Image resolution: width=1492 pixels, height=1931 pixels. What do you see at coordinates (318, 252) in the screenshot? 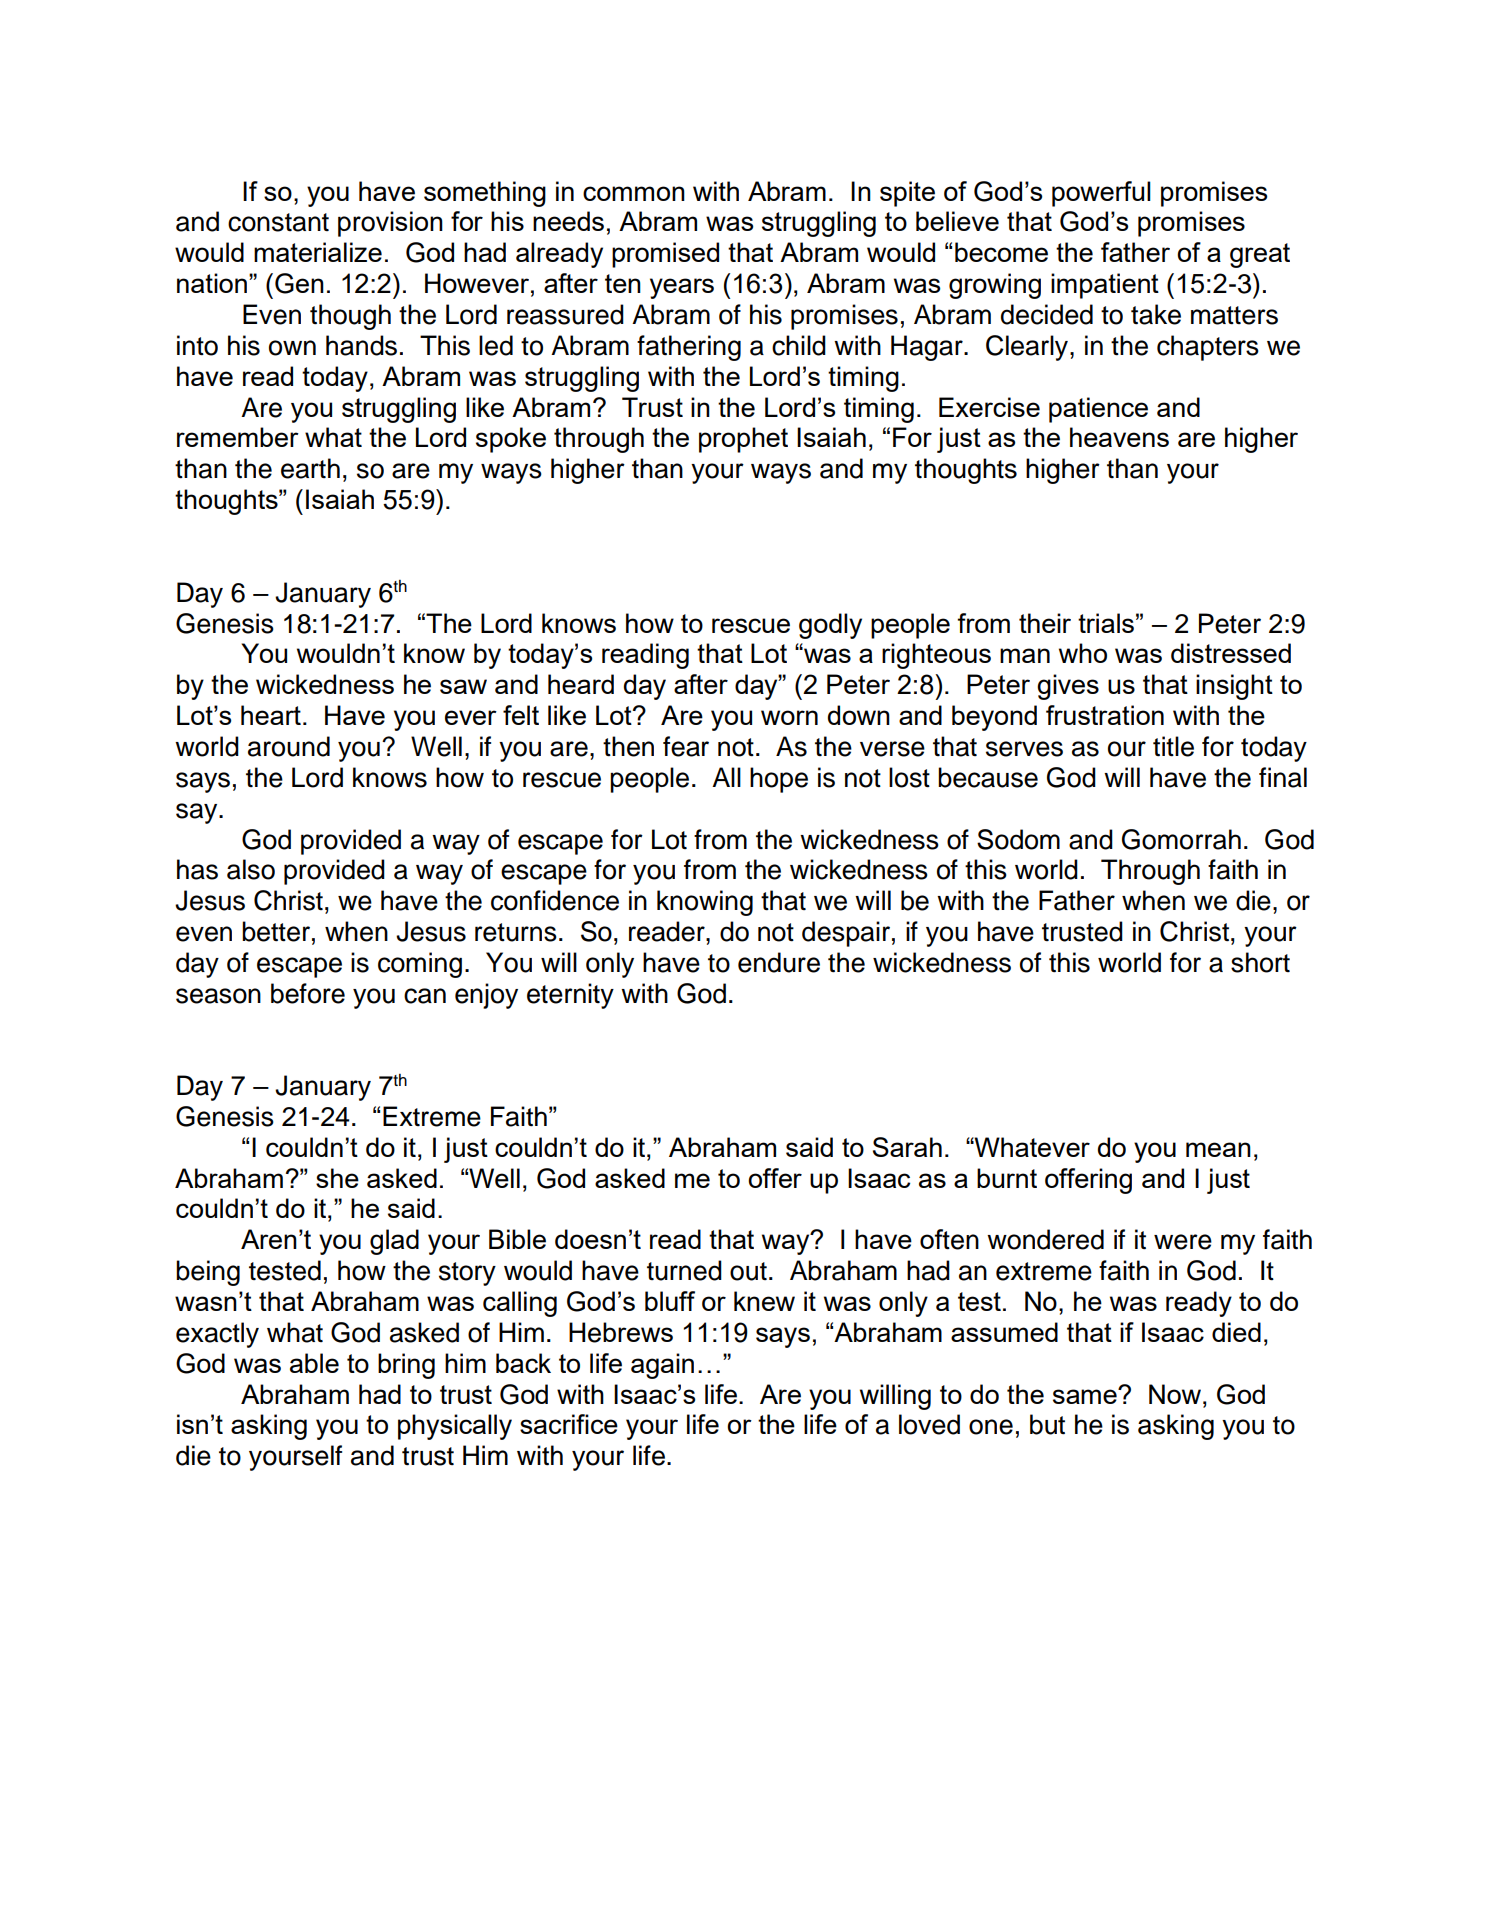
I see `materialize` at bounding box center [318, 252].
